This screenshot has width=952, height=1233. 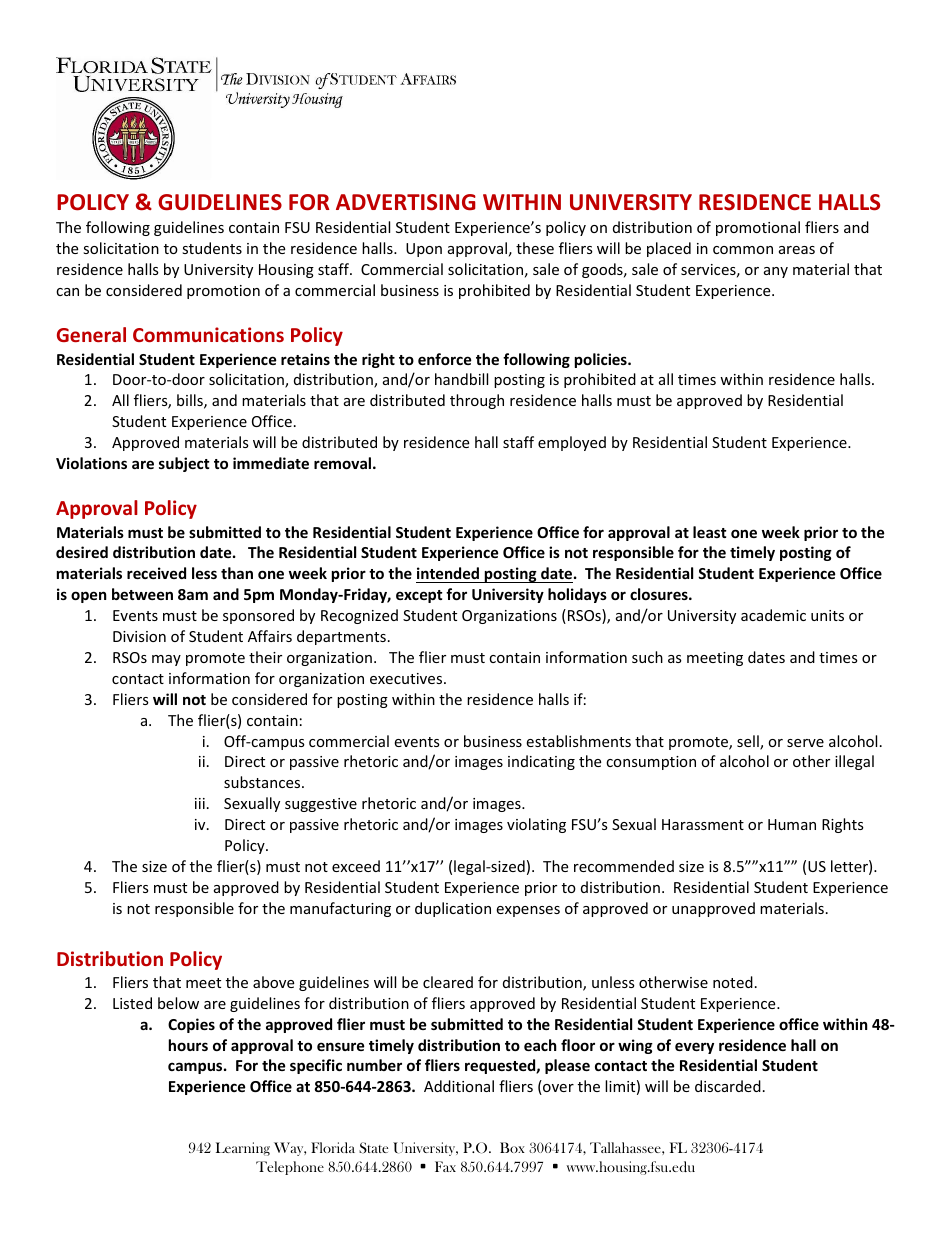 I want to click on common, so click(x=743, y=250).
